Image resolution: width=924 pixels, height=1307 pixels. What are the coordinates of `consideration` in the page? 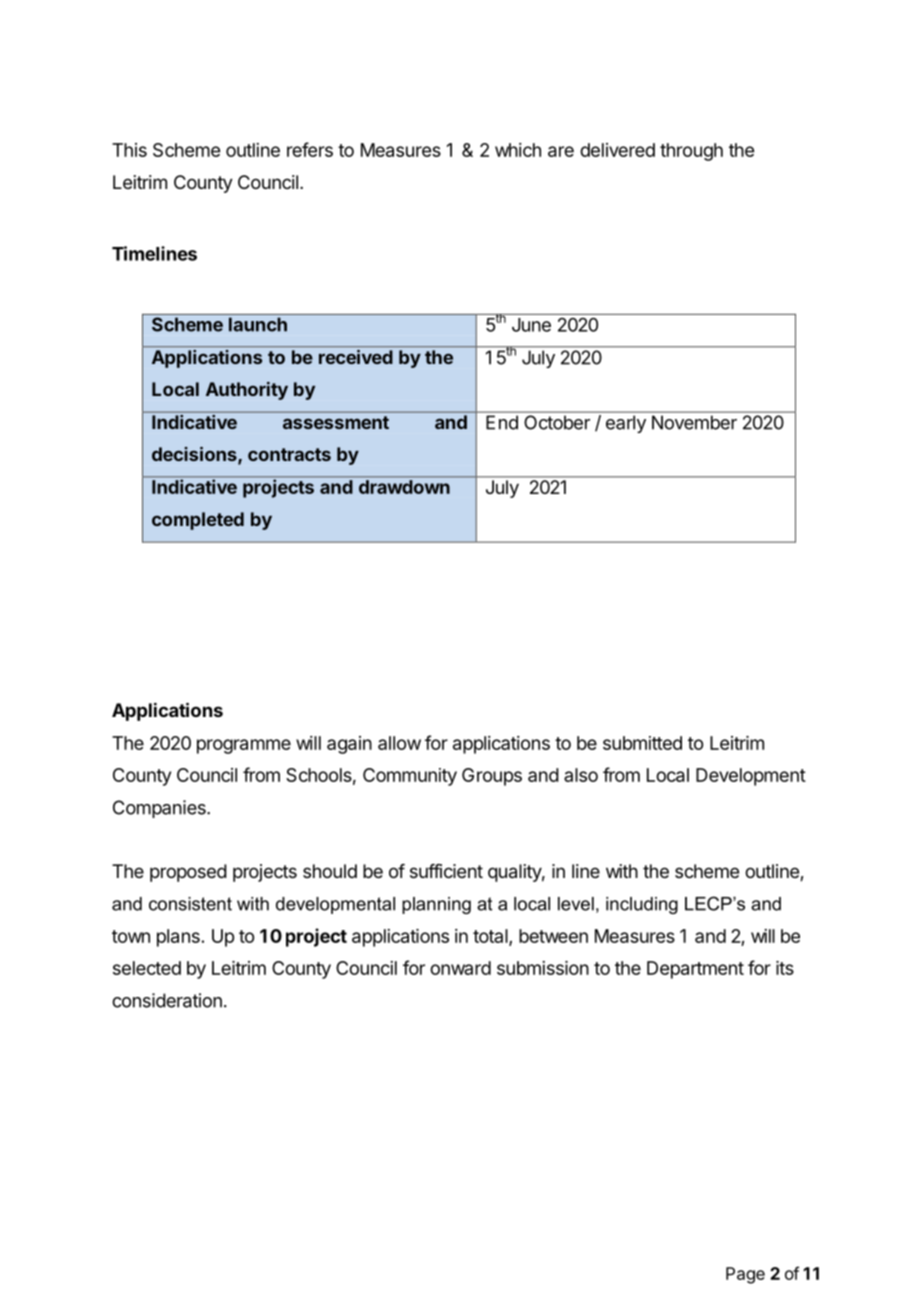 It's located at (167, 1000).
